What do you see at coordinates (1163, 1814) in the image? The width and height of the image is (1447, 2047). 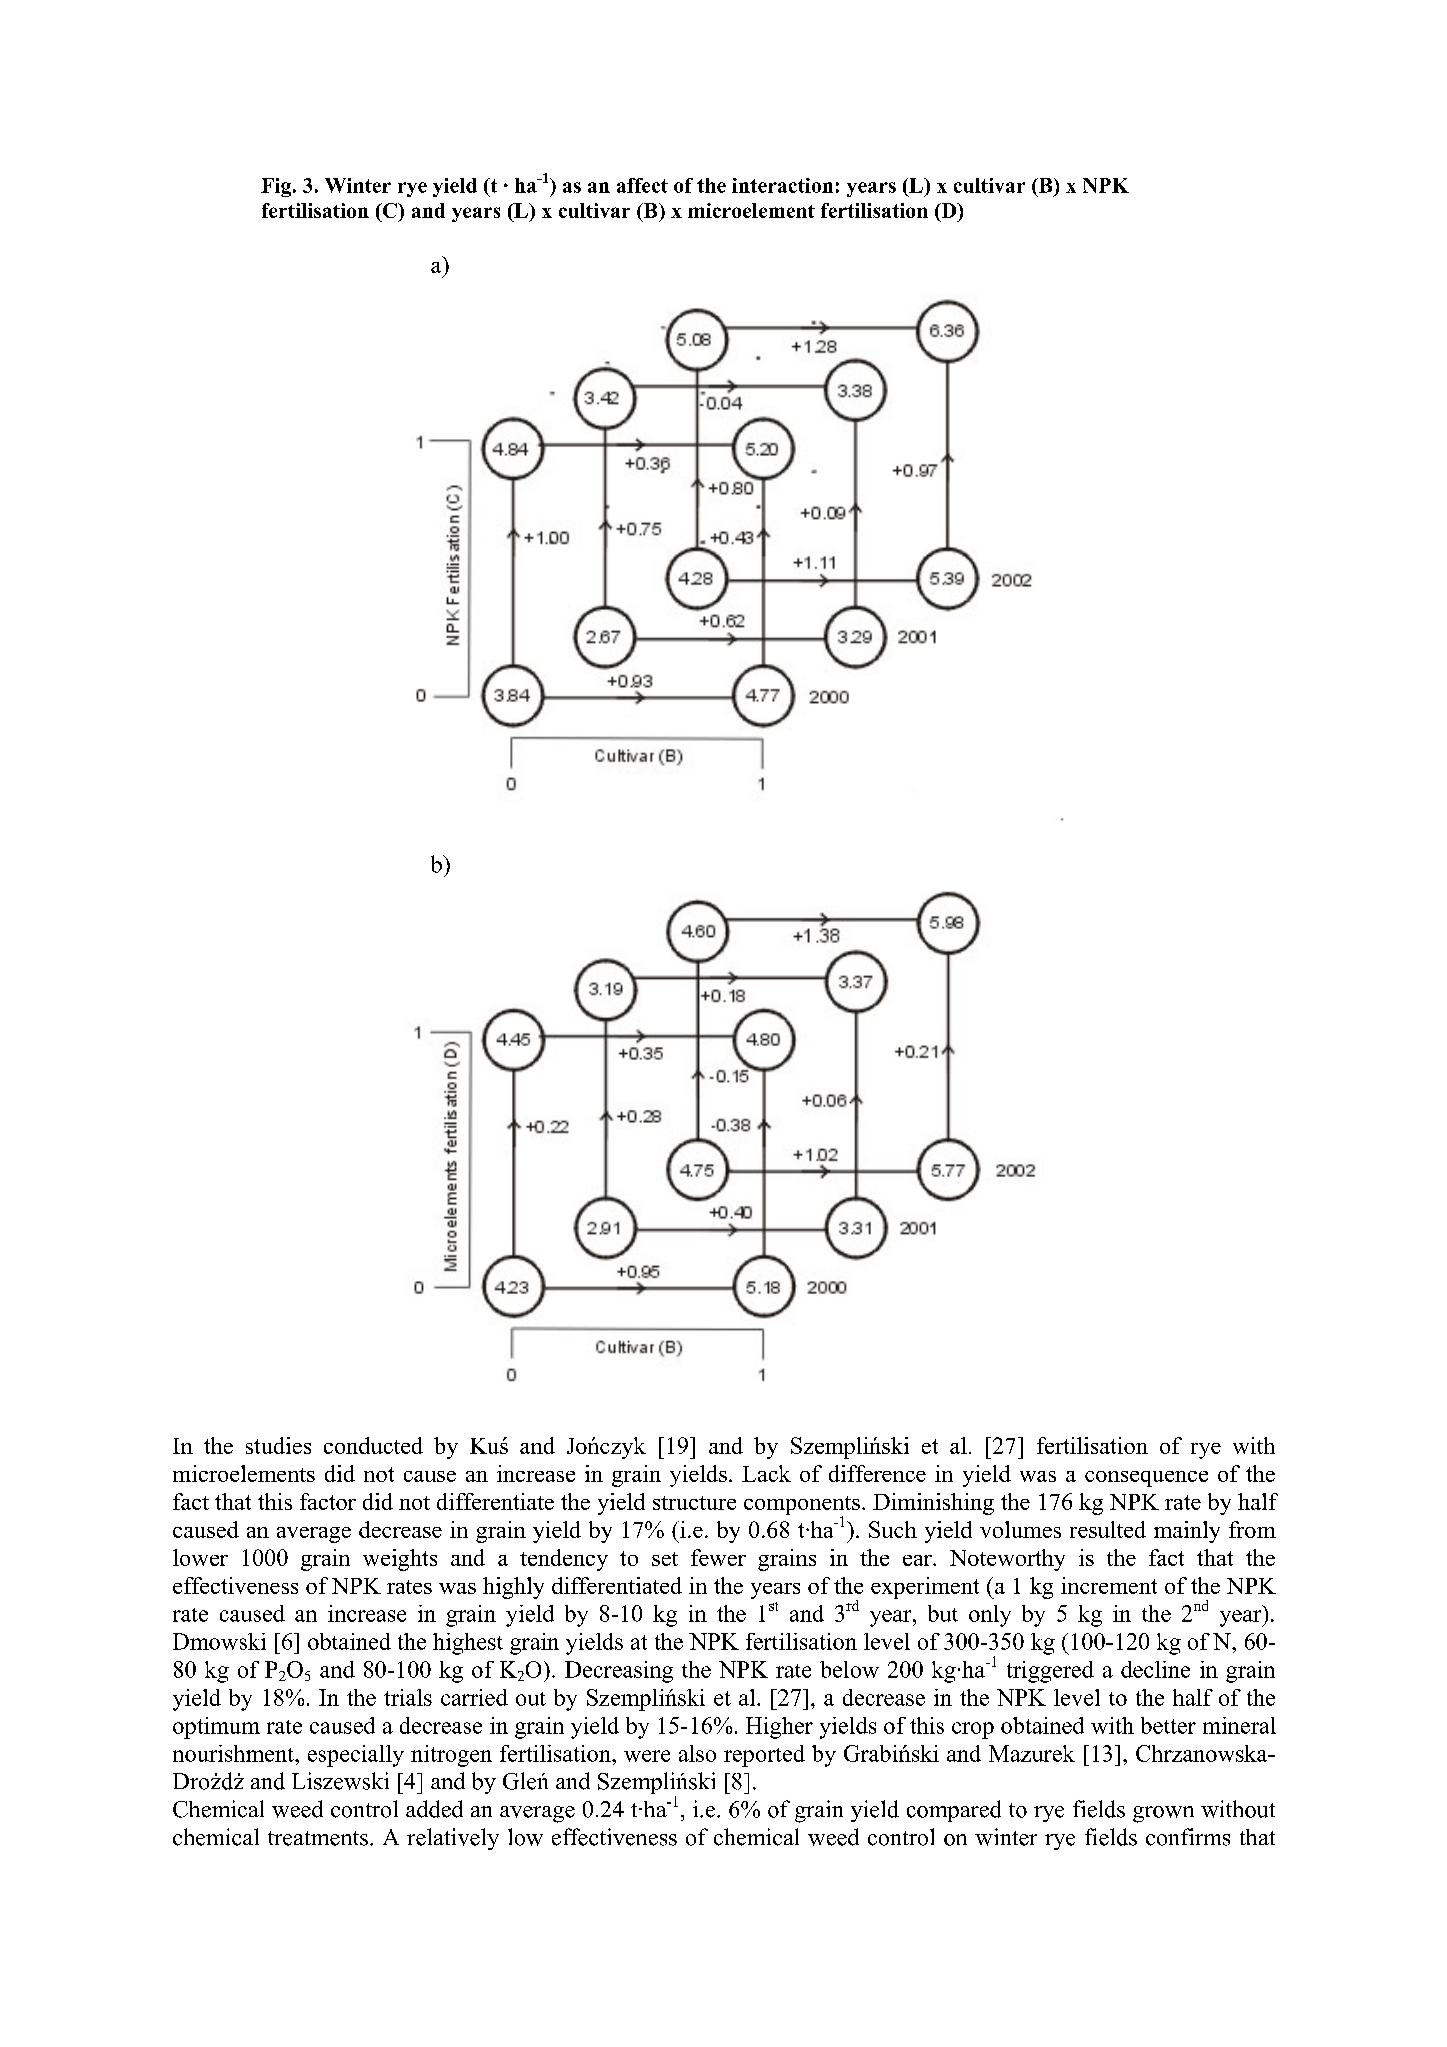 I see `grown` at bounding box center [1163, 1814].
